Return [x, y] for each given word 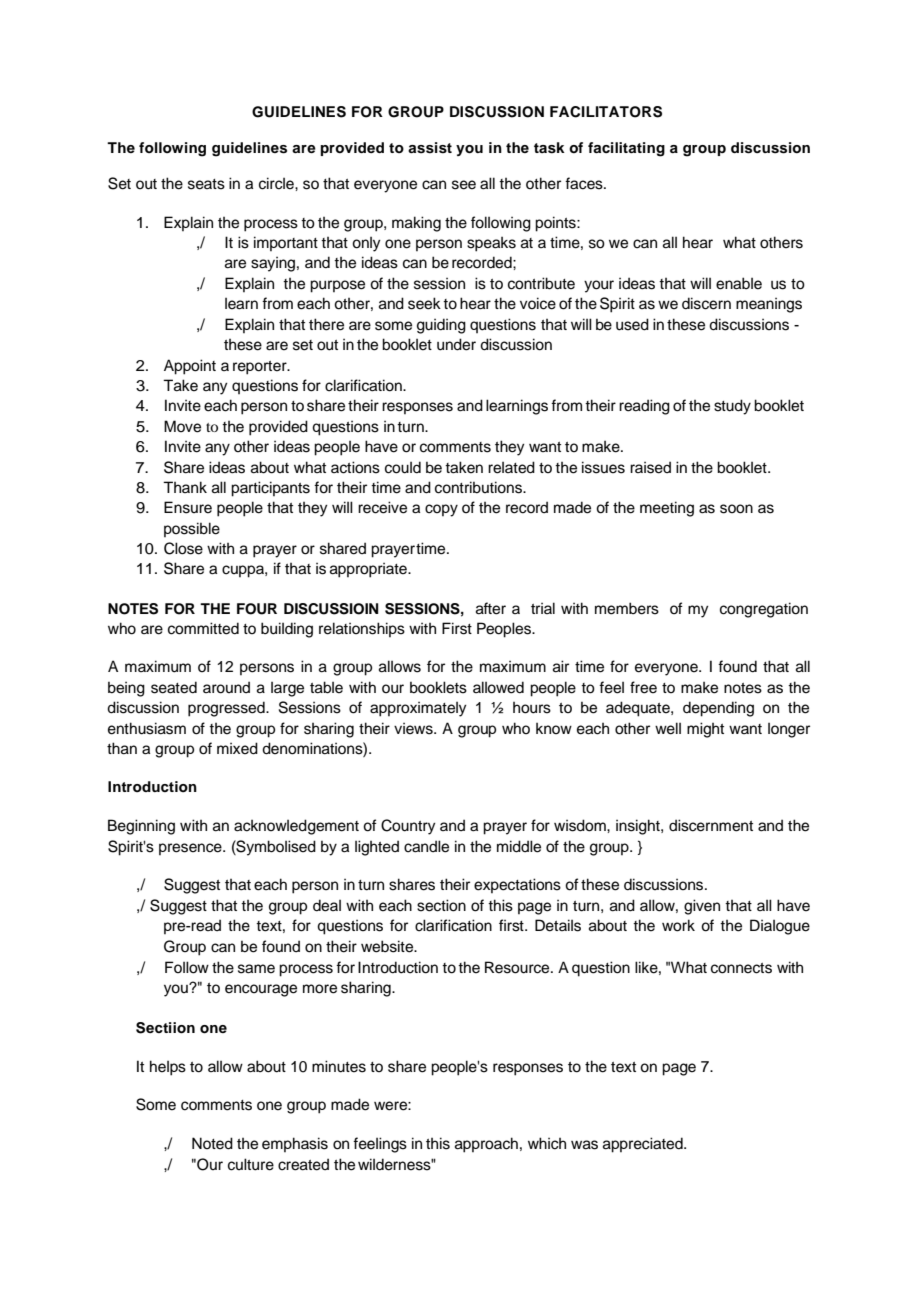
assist [430, 148]
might [705, 730]
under [456, 344]
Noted [212, 1143]
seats [206, 184]
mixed [237, 748]
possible [192, 529]
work [678, 925]
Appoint [190, 367]
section [441, 905]
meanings [769, 305]
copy [441, 510]
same [256, 969]
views [414, 729]
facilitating [626, 149]
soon [736, 509]
